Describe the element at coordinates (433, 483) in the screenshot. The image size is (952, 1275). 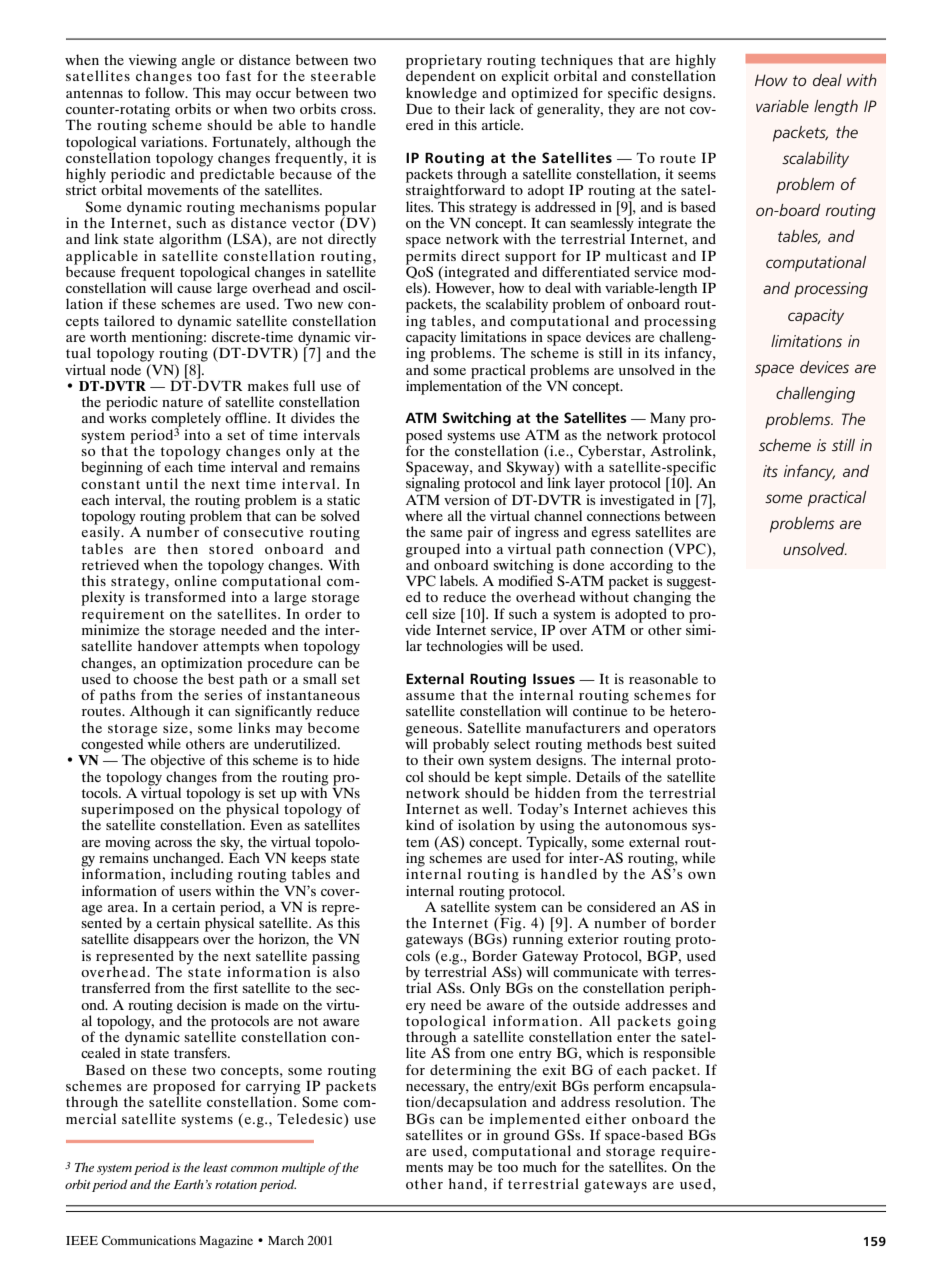
I see `signaling` at that location.
